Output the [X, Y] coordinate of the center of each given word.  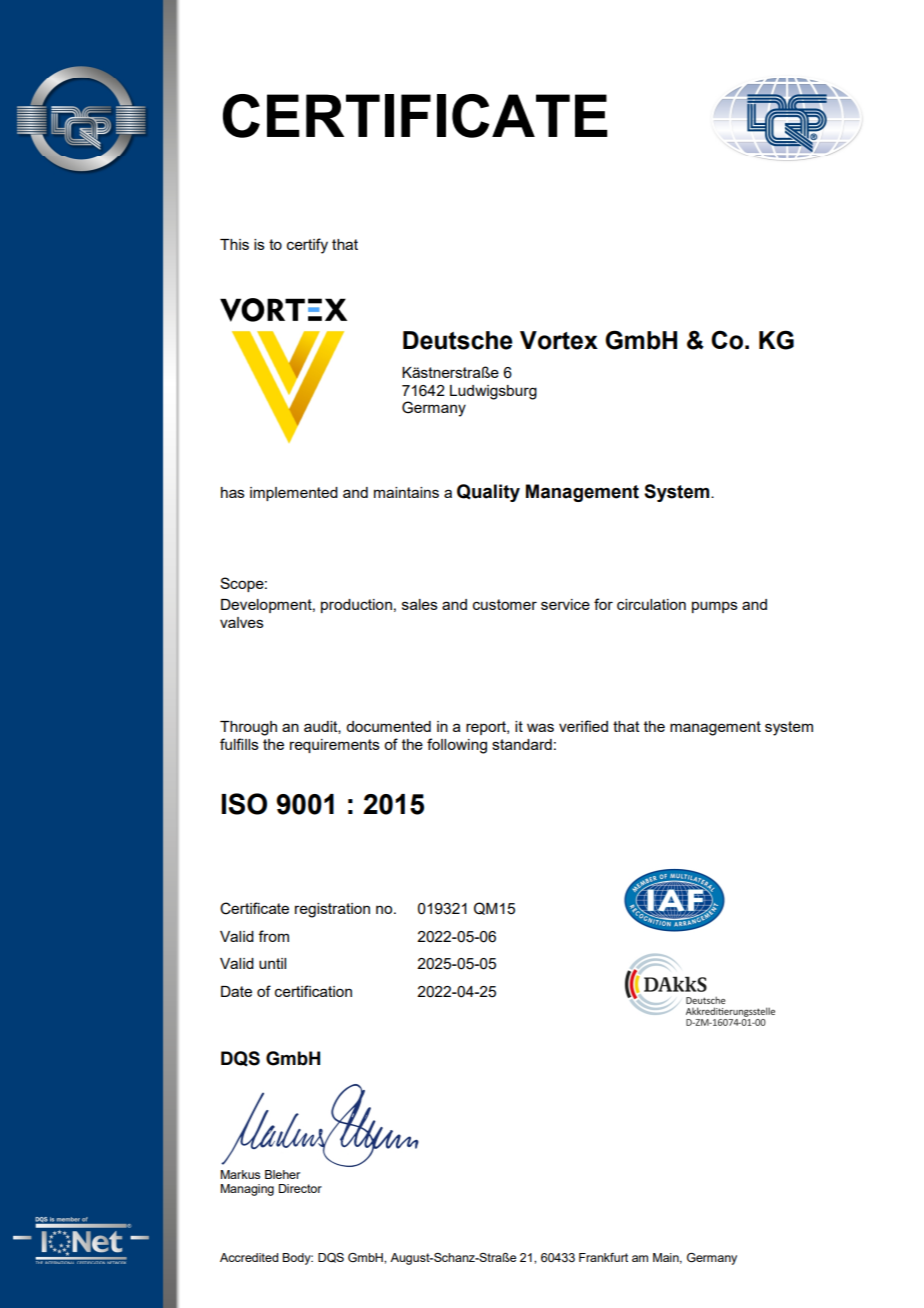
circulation [651, 604]
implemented [294, 494]
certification [313, 991]
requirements [335, 746]
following [457, 746]
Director [300, 1188]
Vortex [559, 340]
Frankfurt [603, 1257]
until [272, 963]
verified [583, 726]
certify [307, 246]
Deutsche [458, 340]
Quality [488, 493]
